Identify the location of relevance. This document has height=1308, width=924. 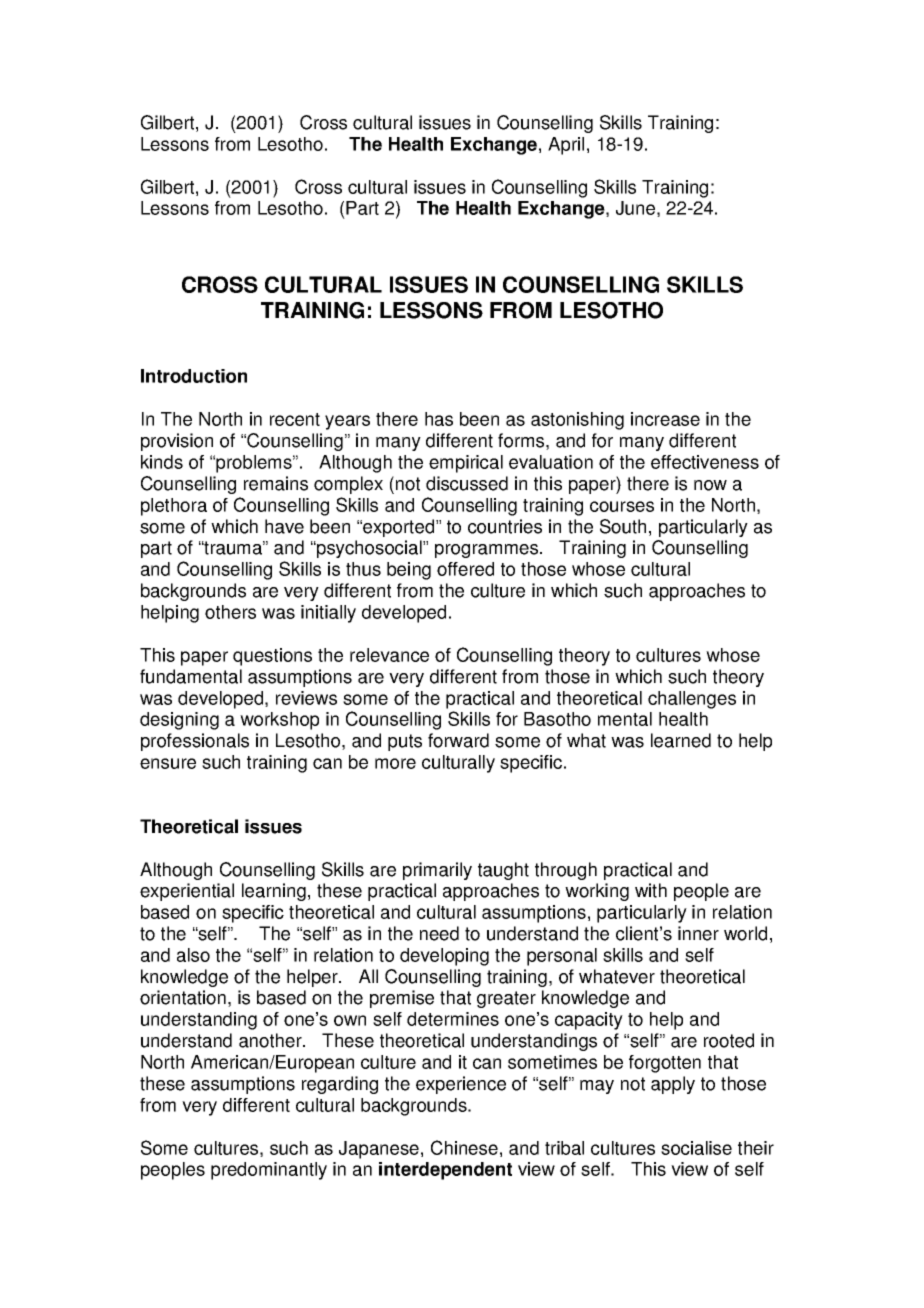
(389, 655).
